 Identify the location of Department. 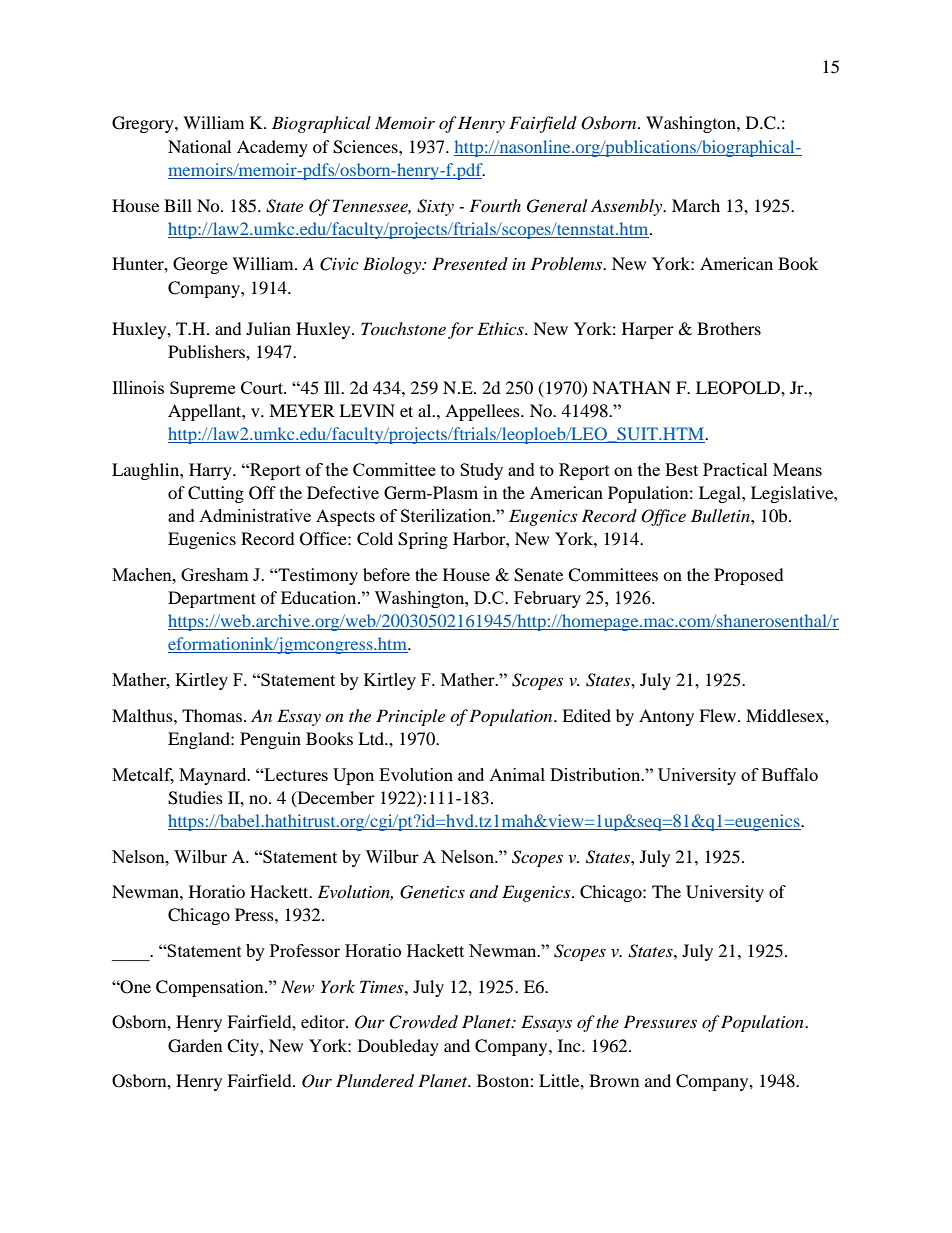
(212, 599).
